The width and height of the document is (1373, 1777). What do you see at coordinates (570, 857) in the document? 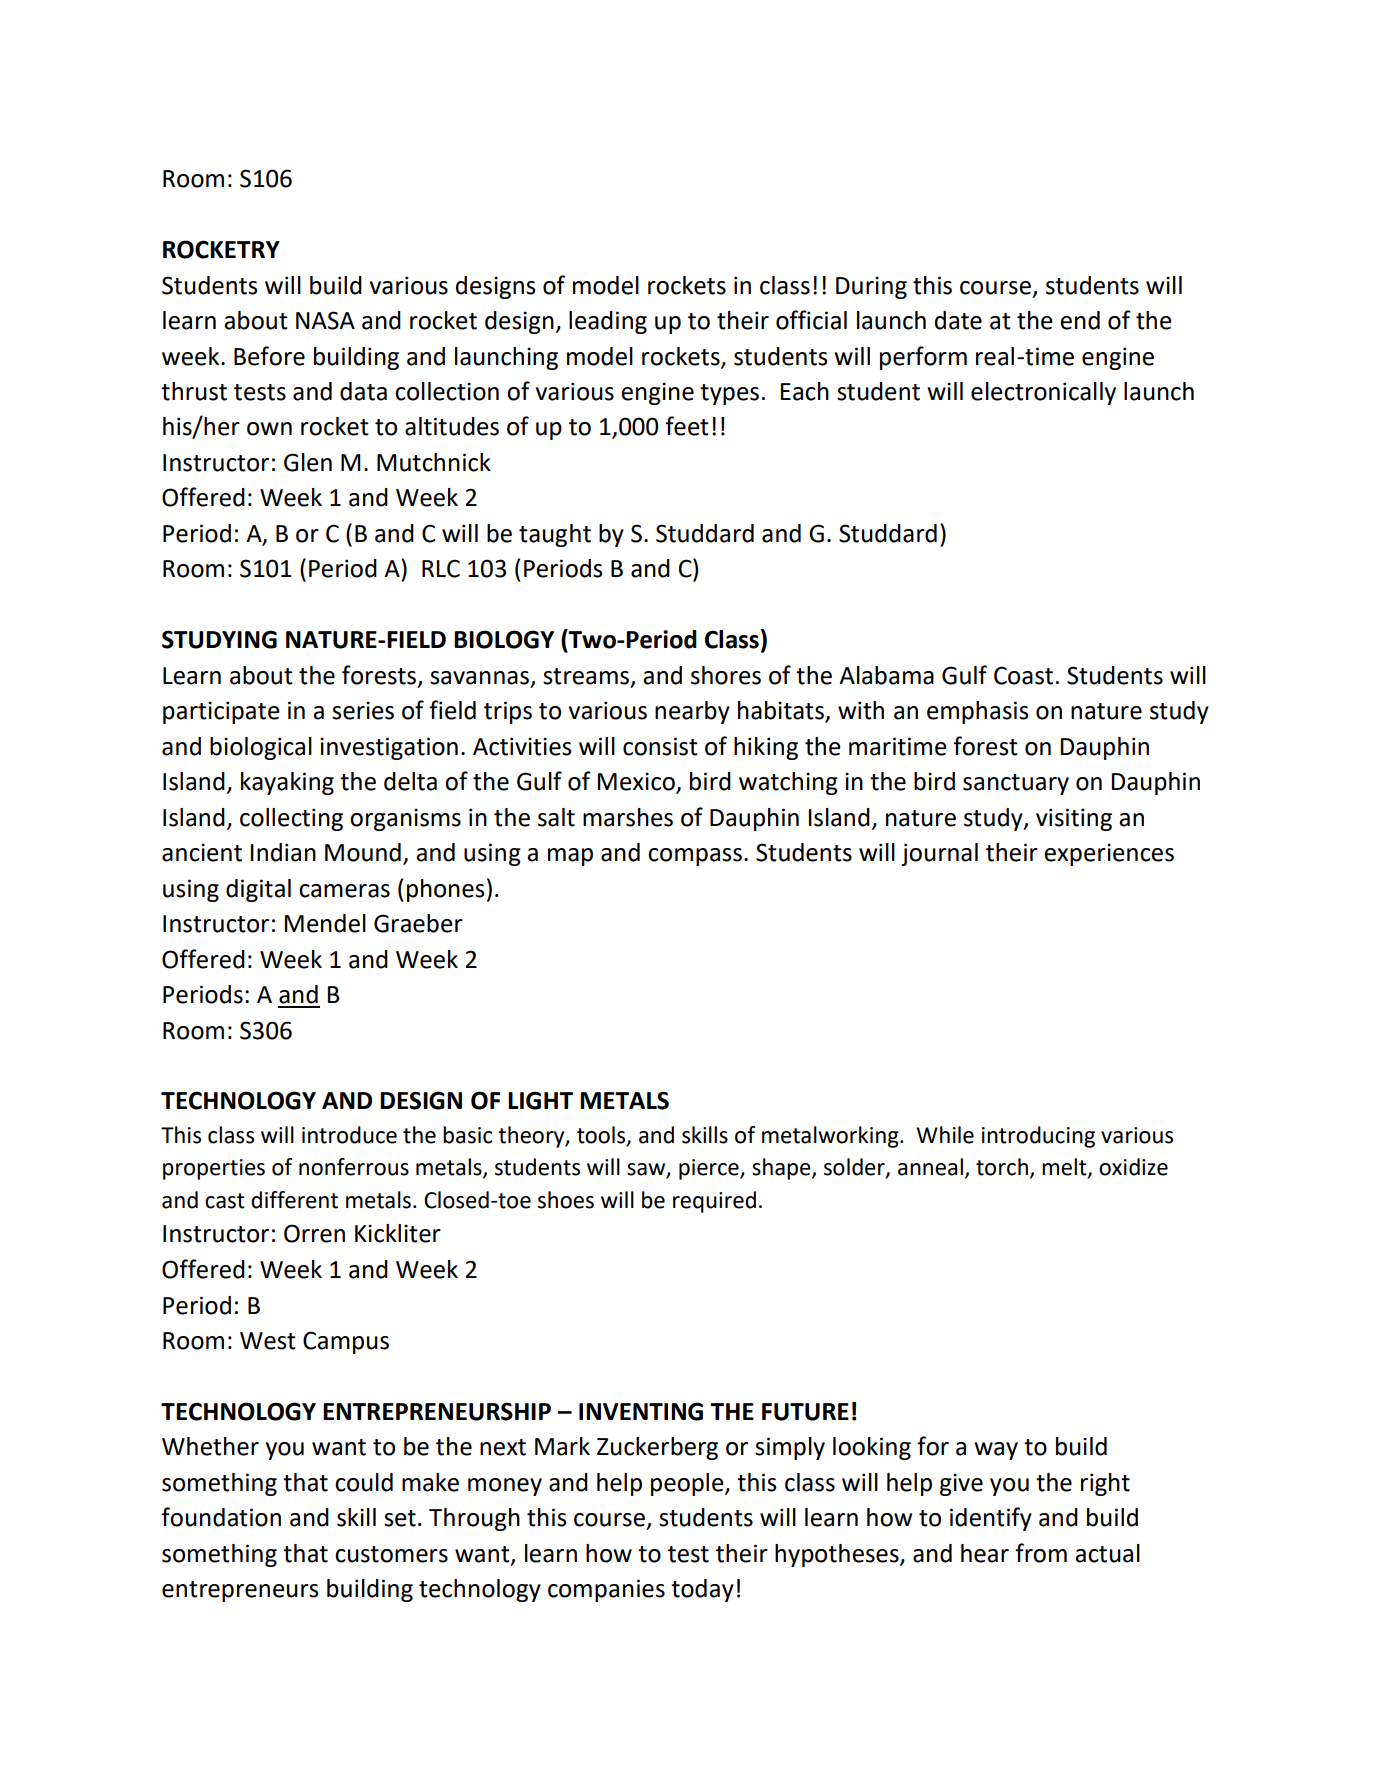
I see `map` at bounding box center [570, 857].
